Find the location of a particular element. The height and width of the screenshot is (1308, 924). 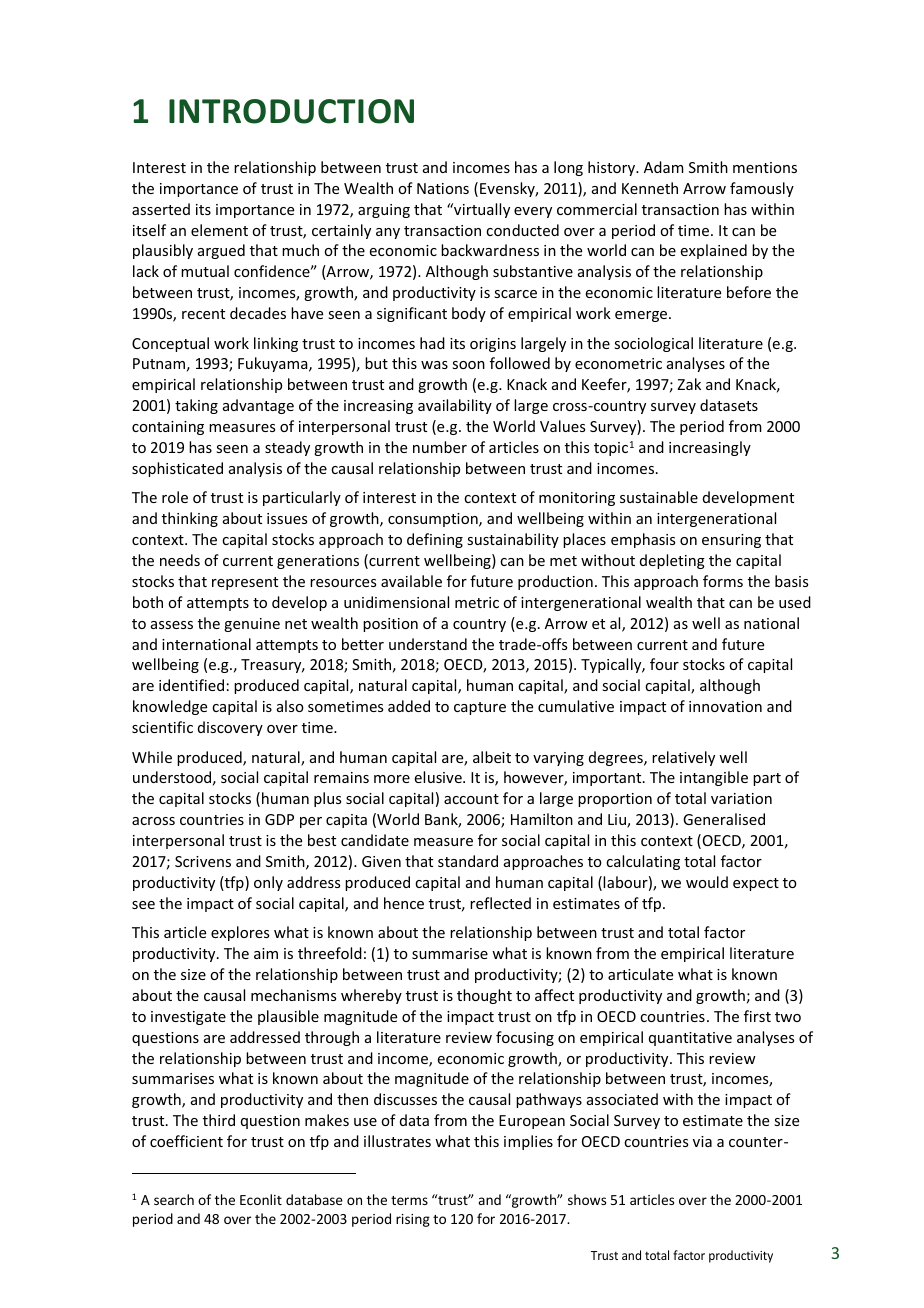

sustainable is located at coordinates (659, 497).
